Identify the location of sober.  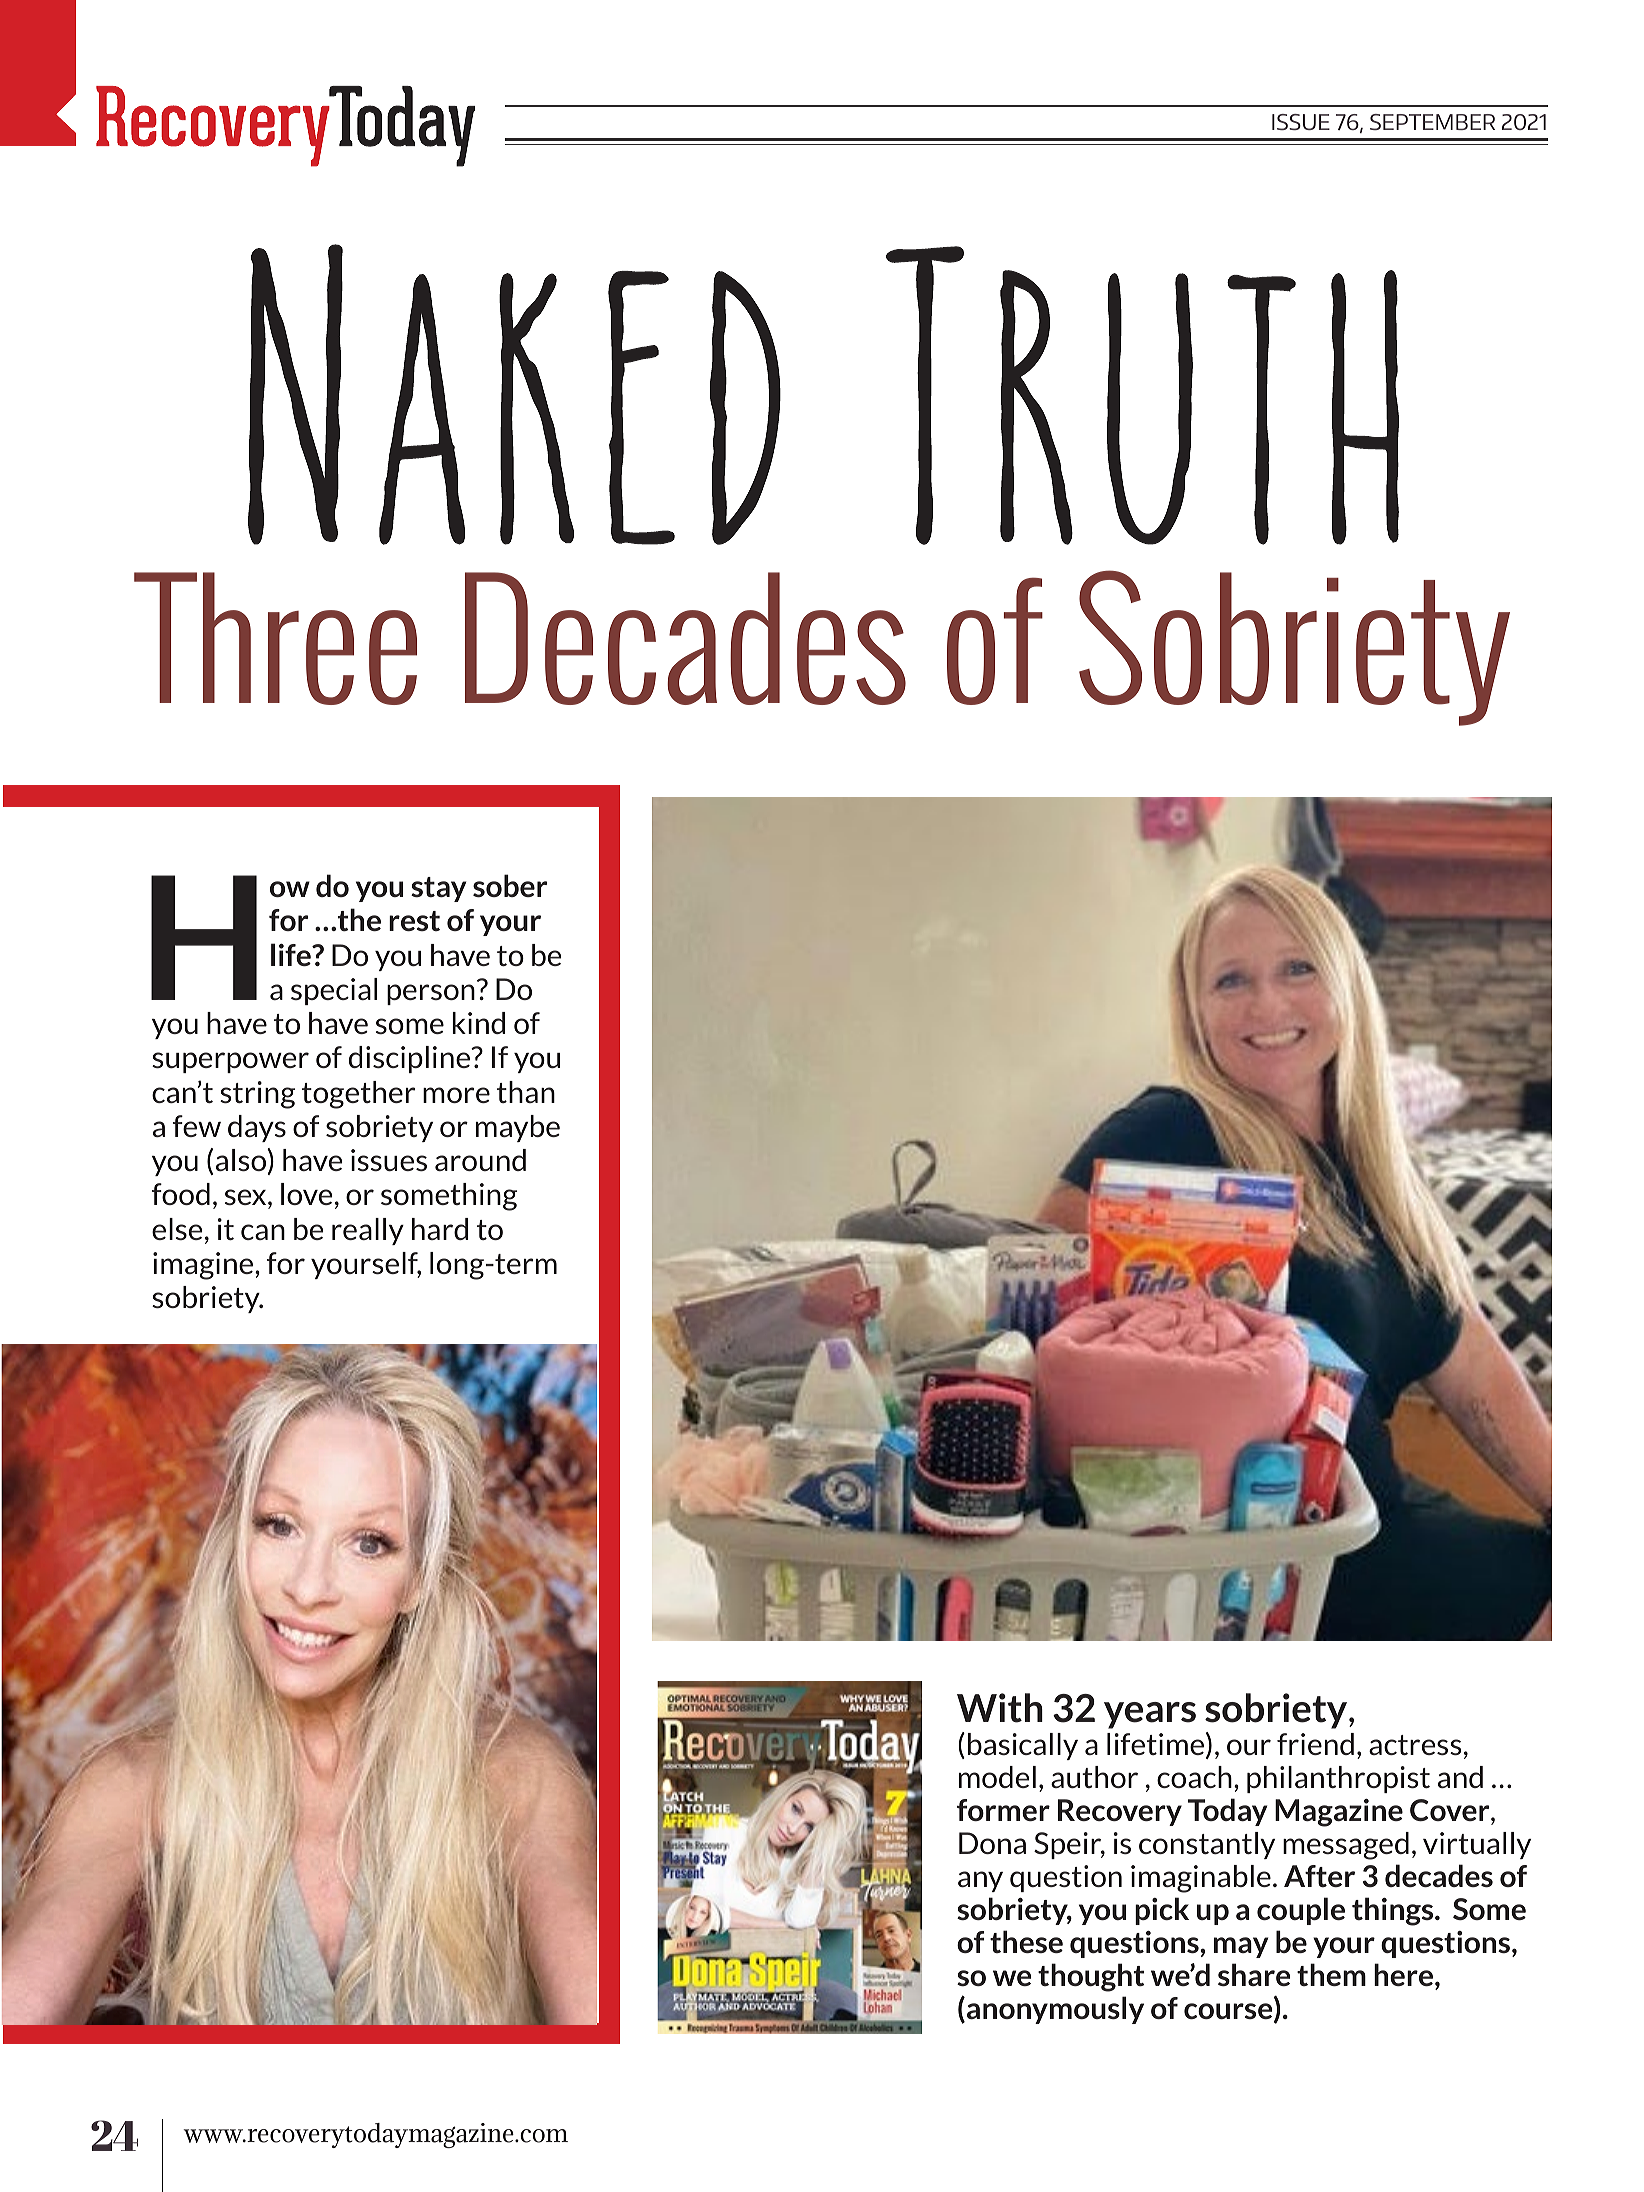
(510, 886).
